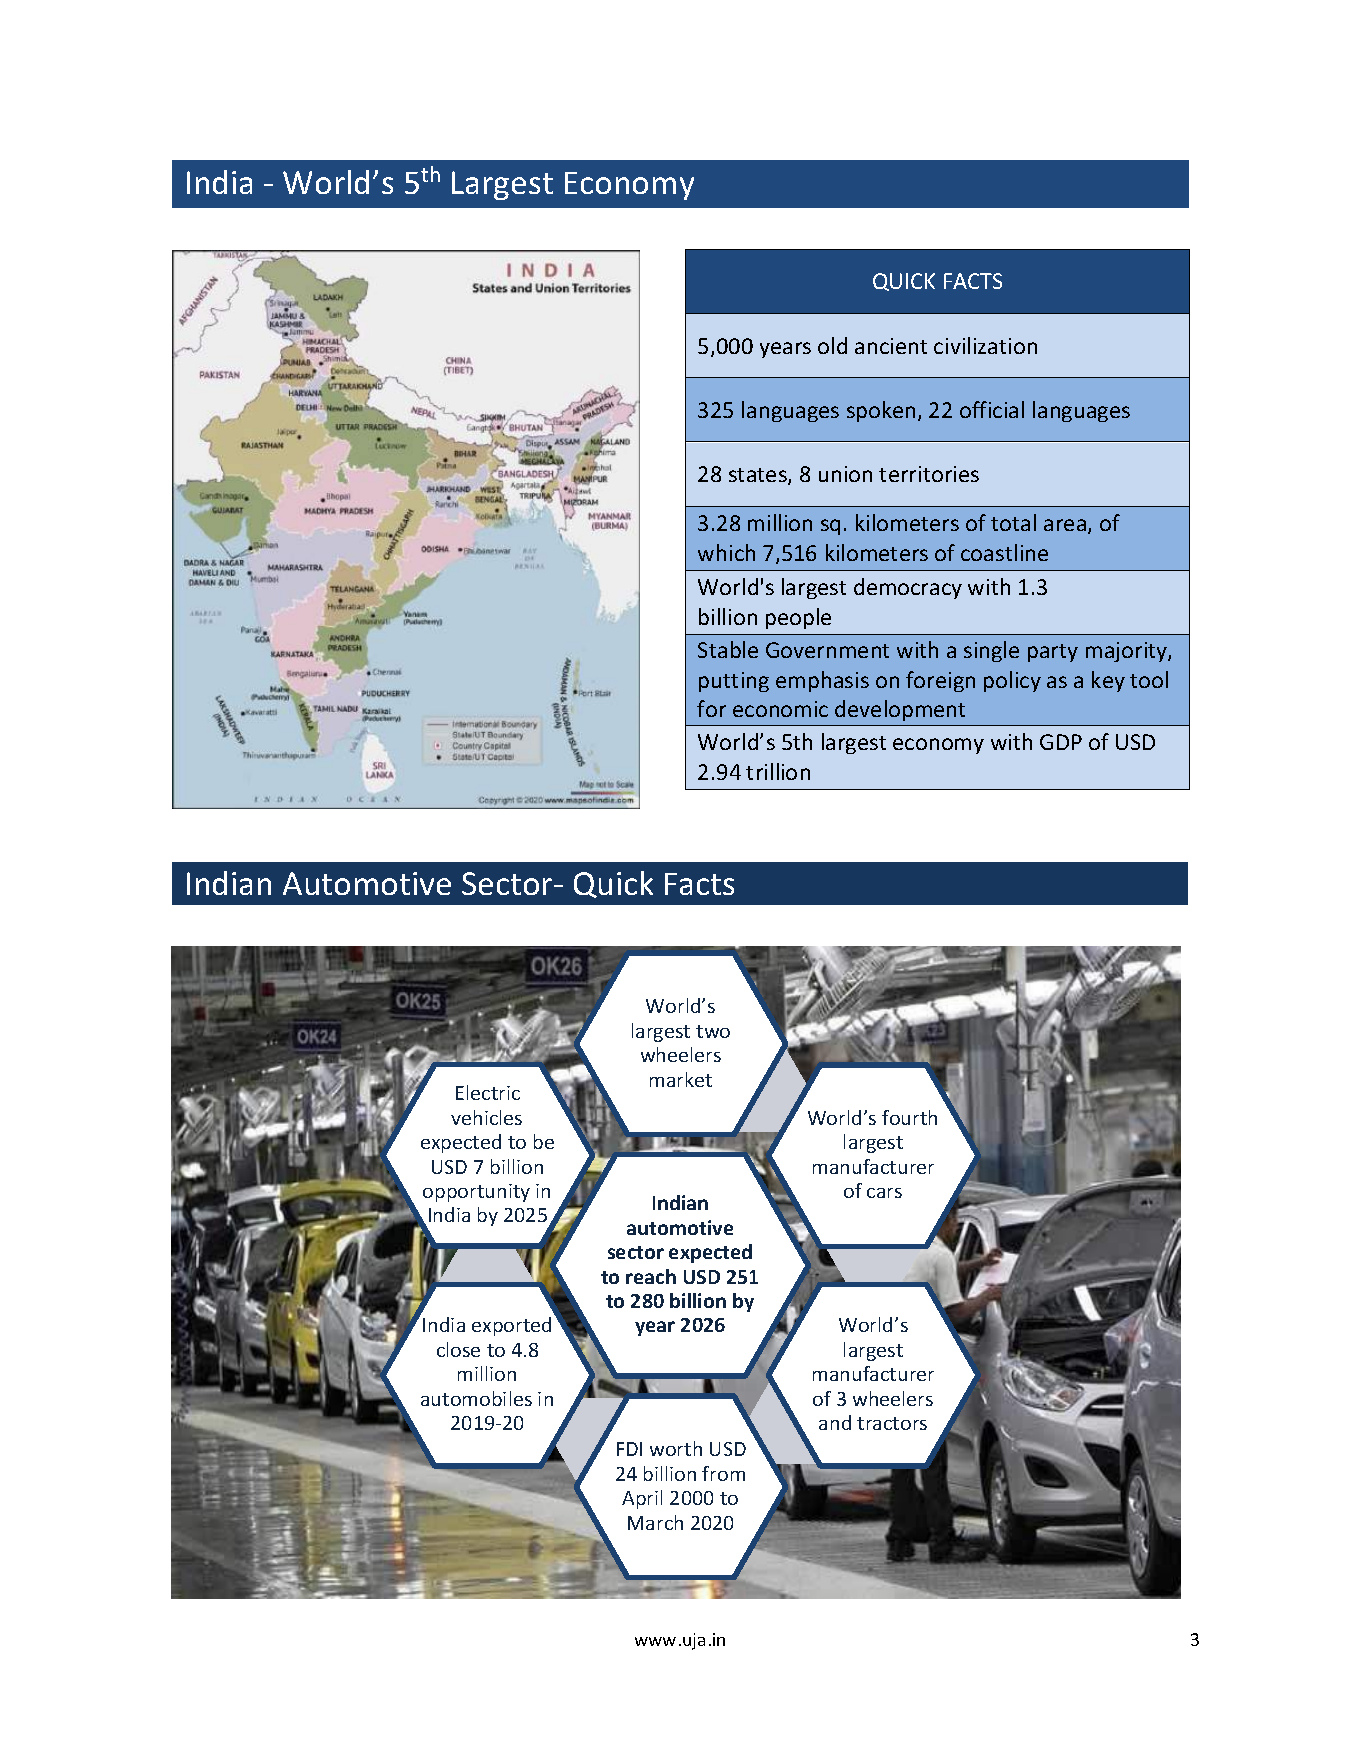  I want to click on official, so click(992, 409).
